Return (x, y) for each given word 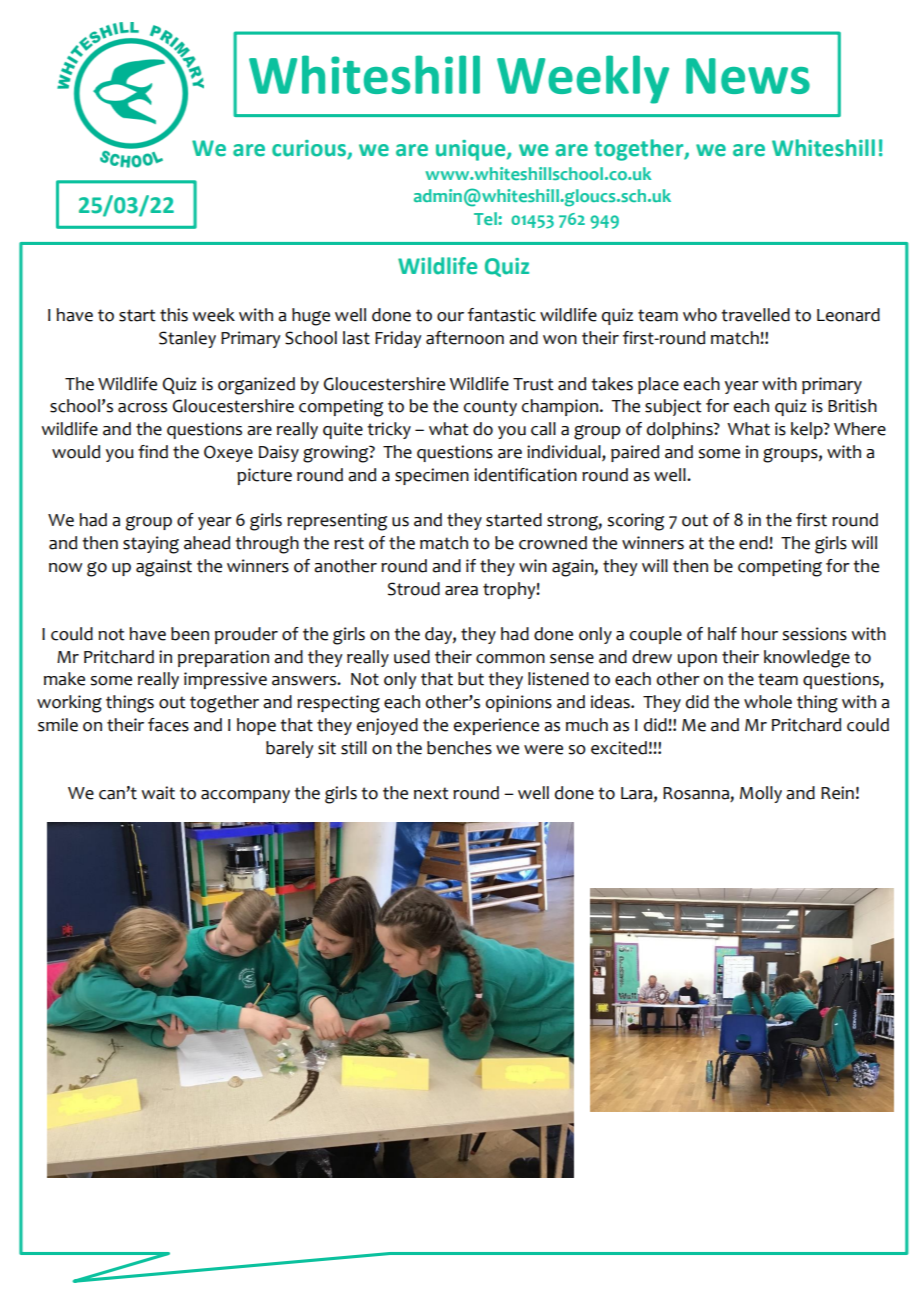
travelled (755, 315)
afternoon (465, 338)
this (174, 315)
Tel (486, 218)
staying (151, 545)
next (431, 793)
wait (158, 793)
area (461, 591)
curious (309, 148)
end (754, 543)
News (748, 76)
